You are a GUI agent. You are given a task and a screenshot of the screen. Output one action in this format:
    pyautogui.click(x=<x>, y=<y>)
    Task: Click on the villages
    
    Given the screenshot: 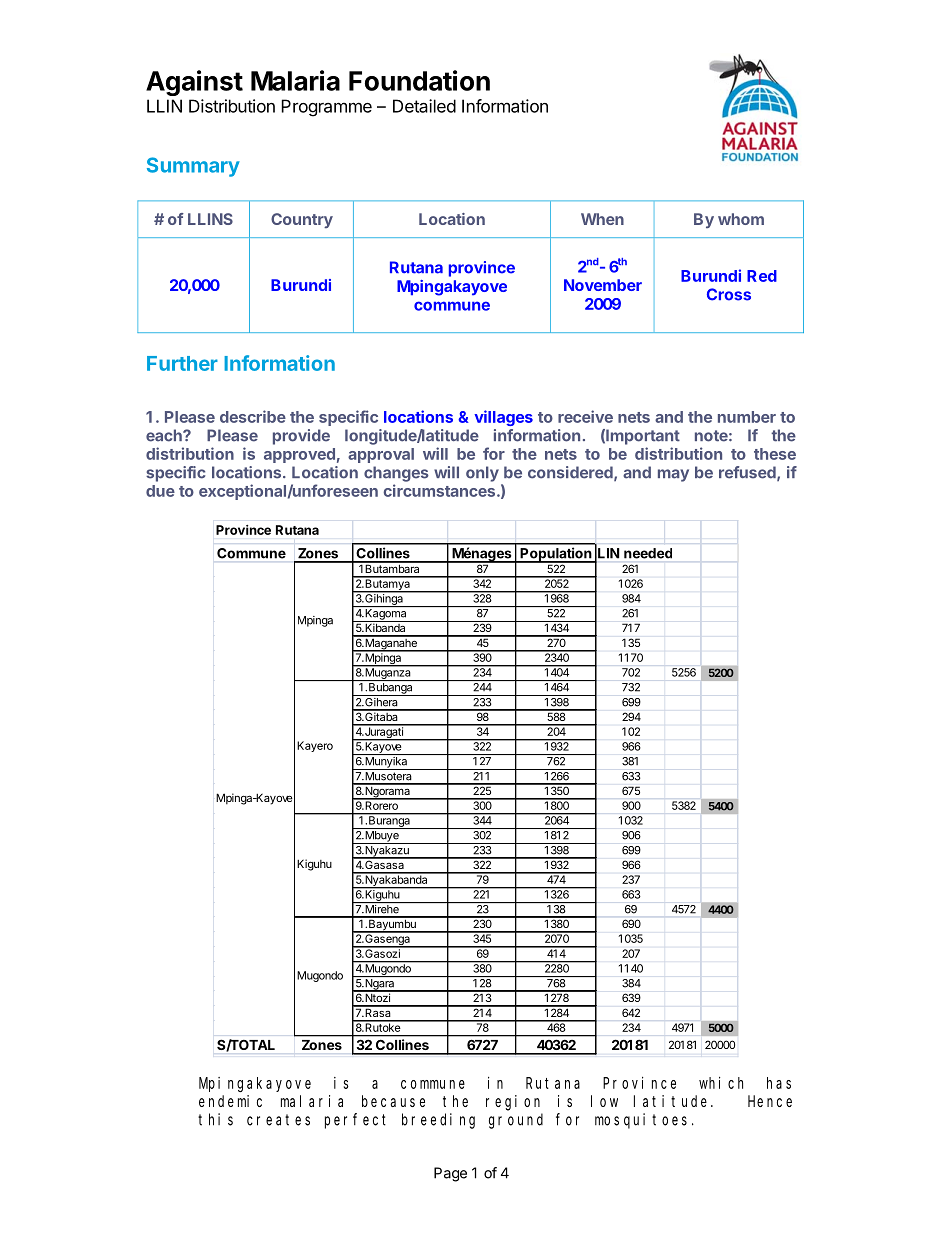 What is the action you would take?
    pyautogui.click(x=503, y=418)
